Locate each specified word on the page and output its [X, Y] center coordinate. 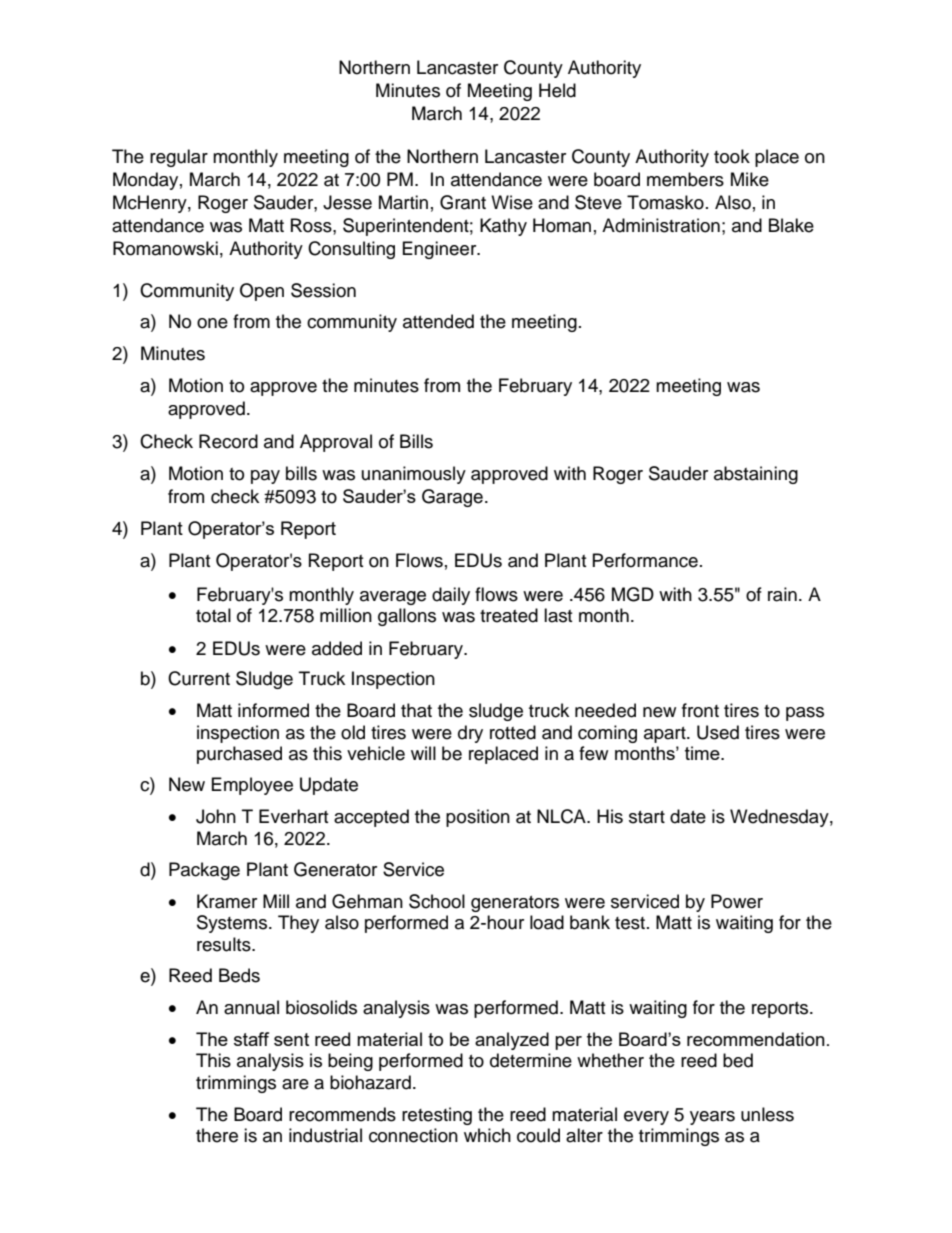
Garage [452, 498]
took [732, 156]
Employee [252, 786]
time [703, 753]
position [478, 818]
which [487, 1135]
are [295, 1084]
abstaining [756, 475]
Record [228, 441]
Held [557, 90]
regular [179, 158]
